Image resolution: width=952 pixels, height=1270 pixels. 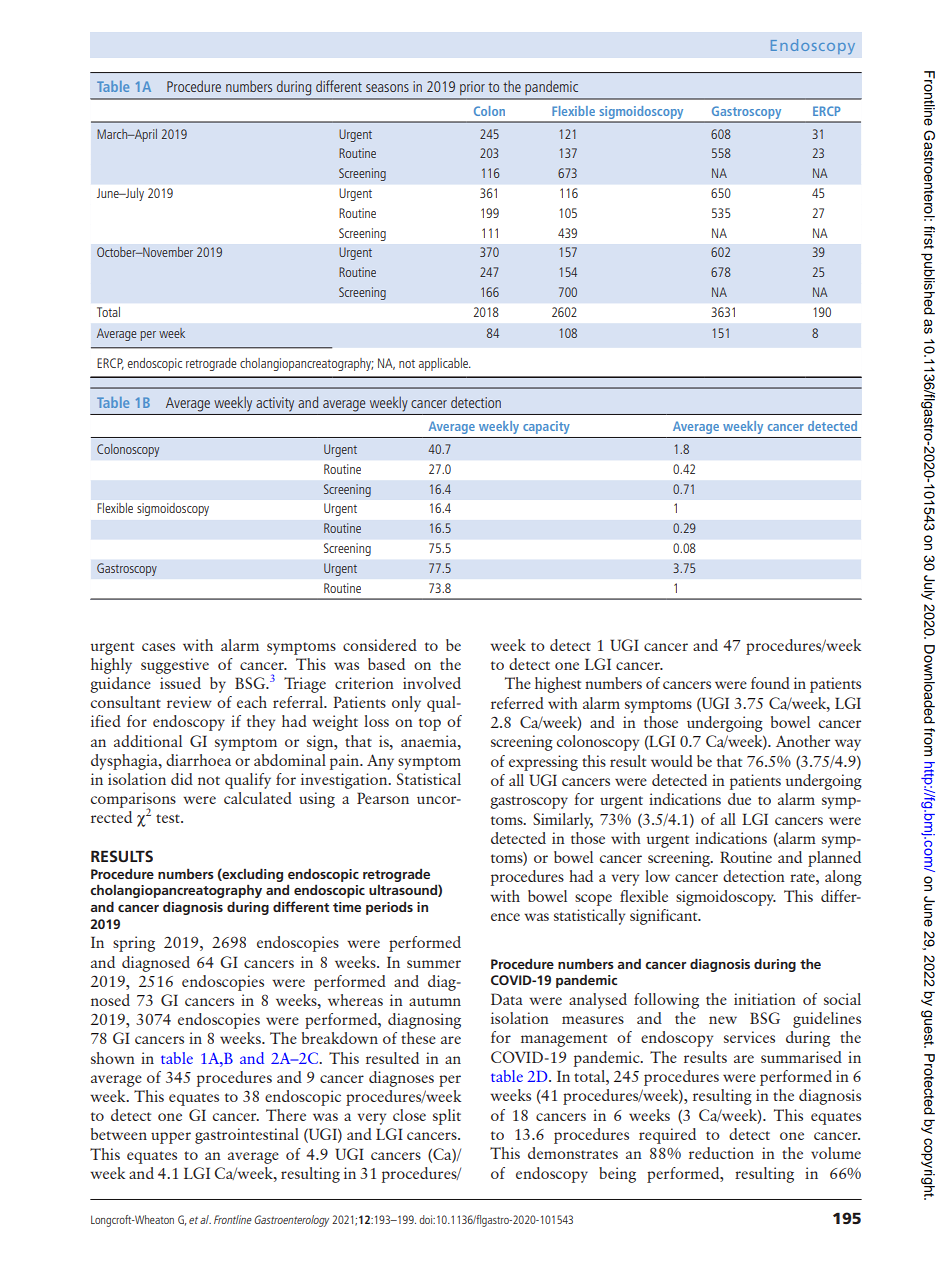 I want to click on reduction, so click(x=721, y=1153).
